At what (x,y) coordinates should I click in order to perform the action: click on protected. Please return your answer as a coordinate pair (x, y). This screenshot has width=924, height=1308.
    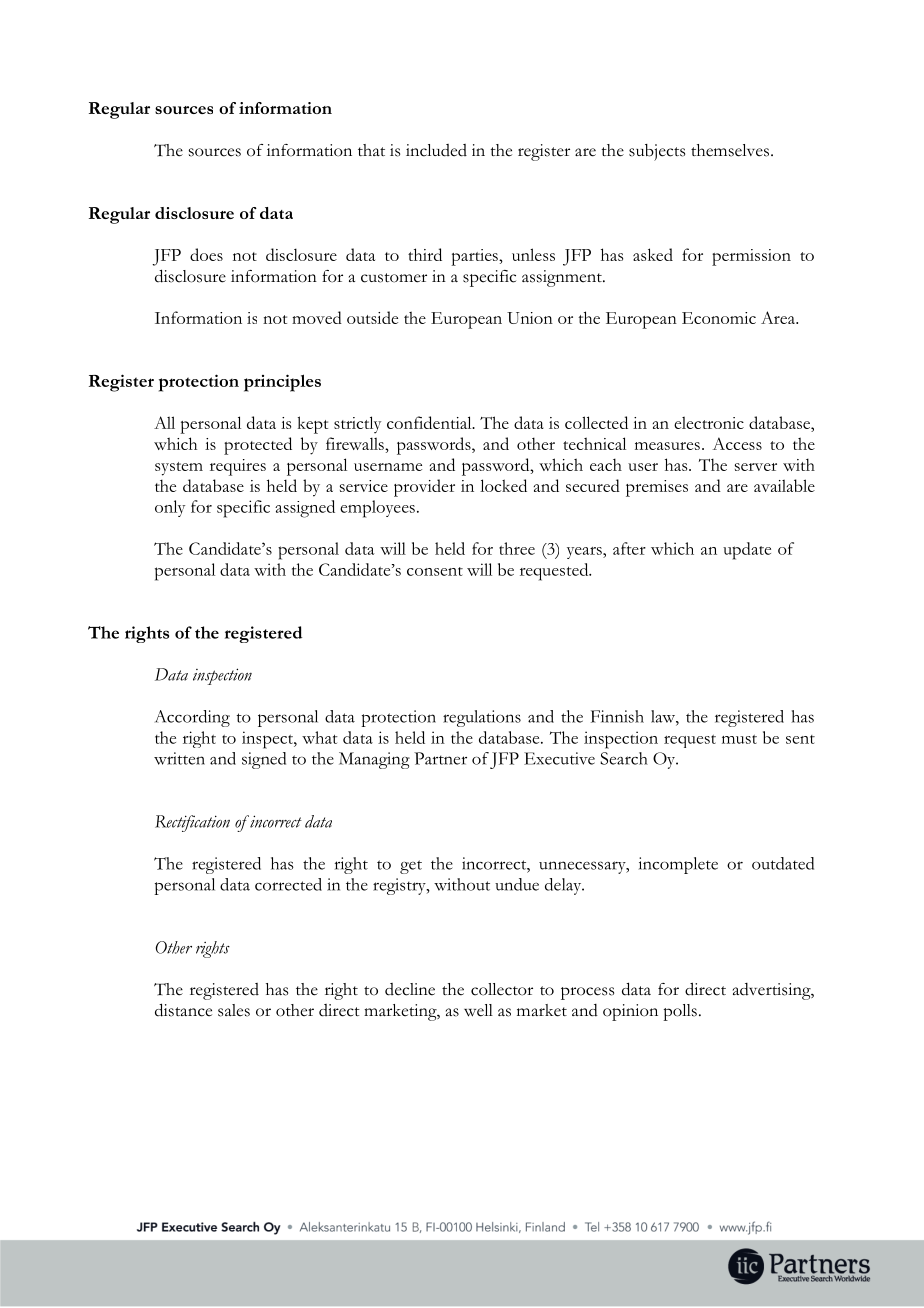
    Looking at the image, I should click on (258, 446).
